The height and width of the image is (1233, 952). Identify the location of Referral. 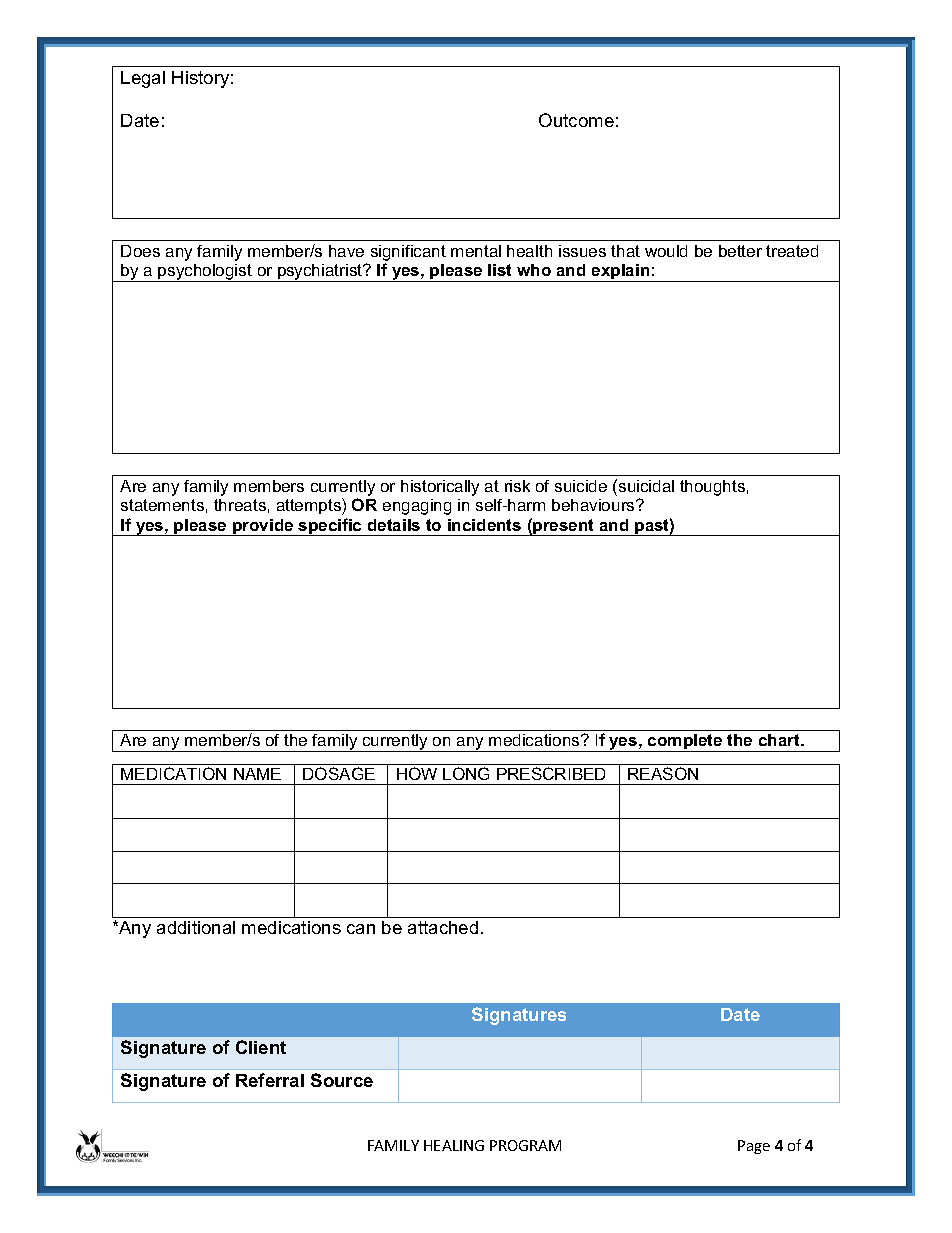
(270, 1080).
